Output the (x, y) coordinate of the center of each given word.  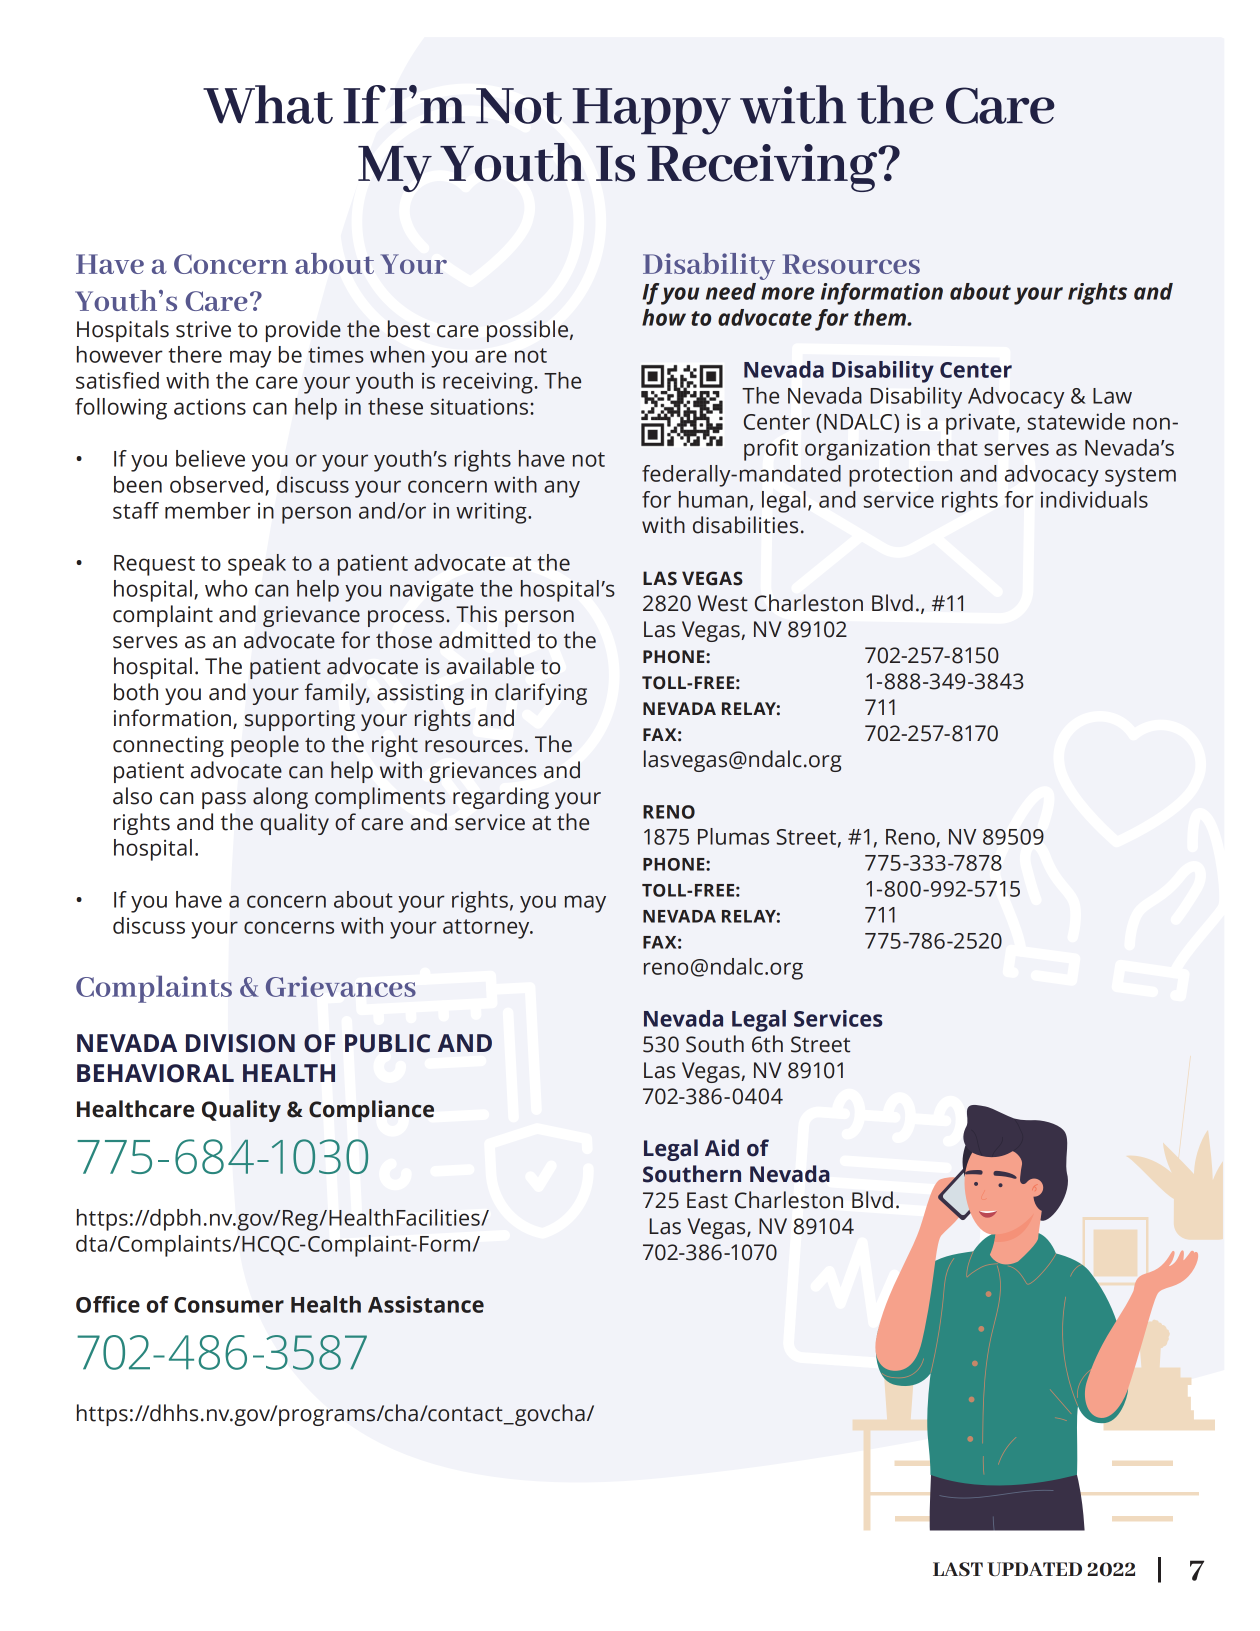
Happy (652, 111)
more (787, 293)
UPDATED (1034, 1569)
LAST (958, 1569)
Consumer (229, 1305)
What (268, 104)
